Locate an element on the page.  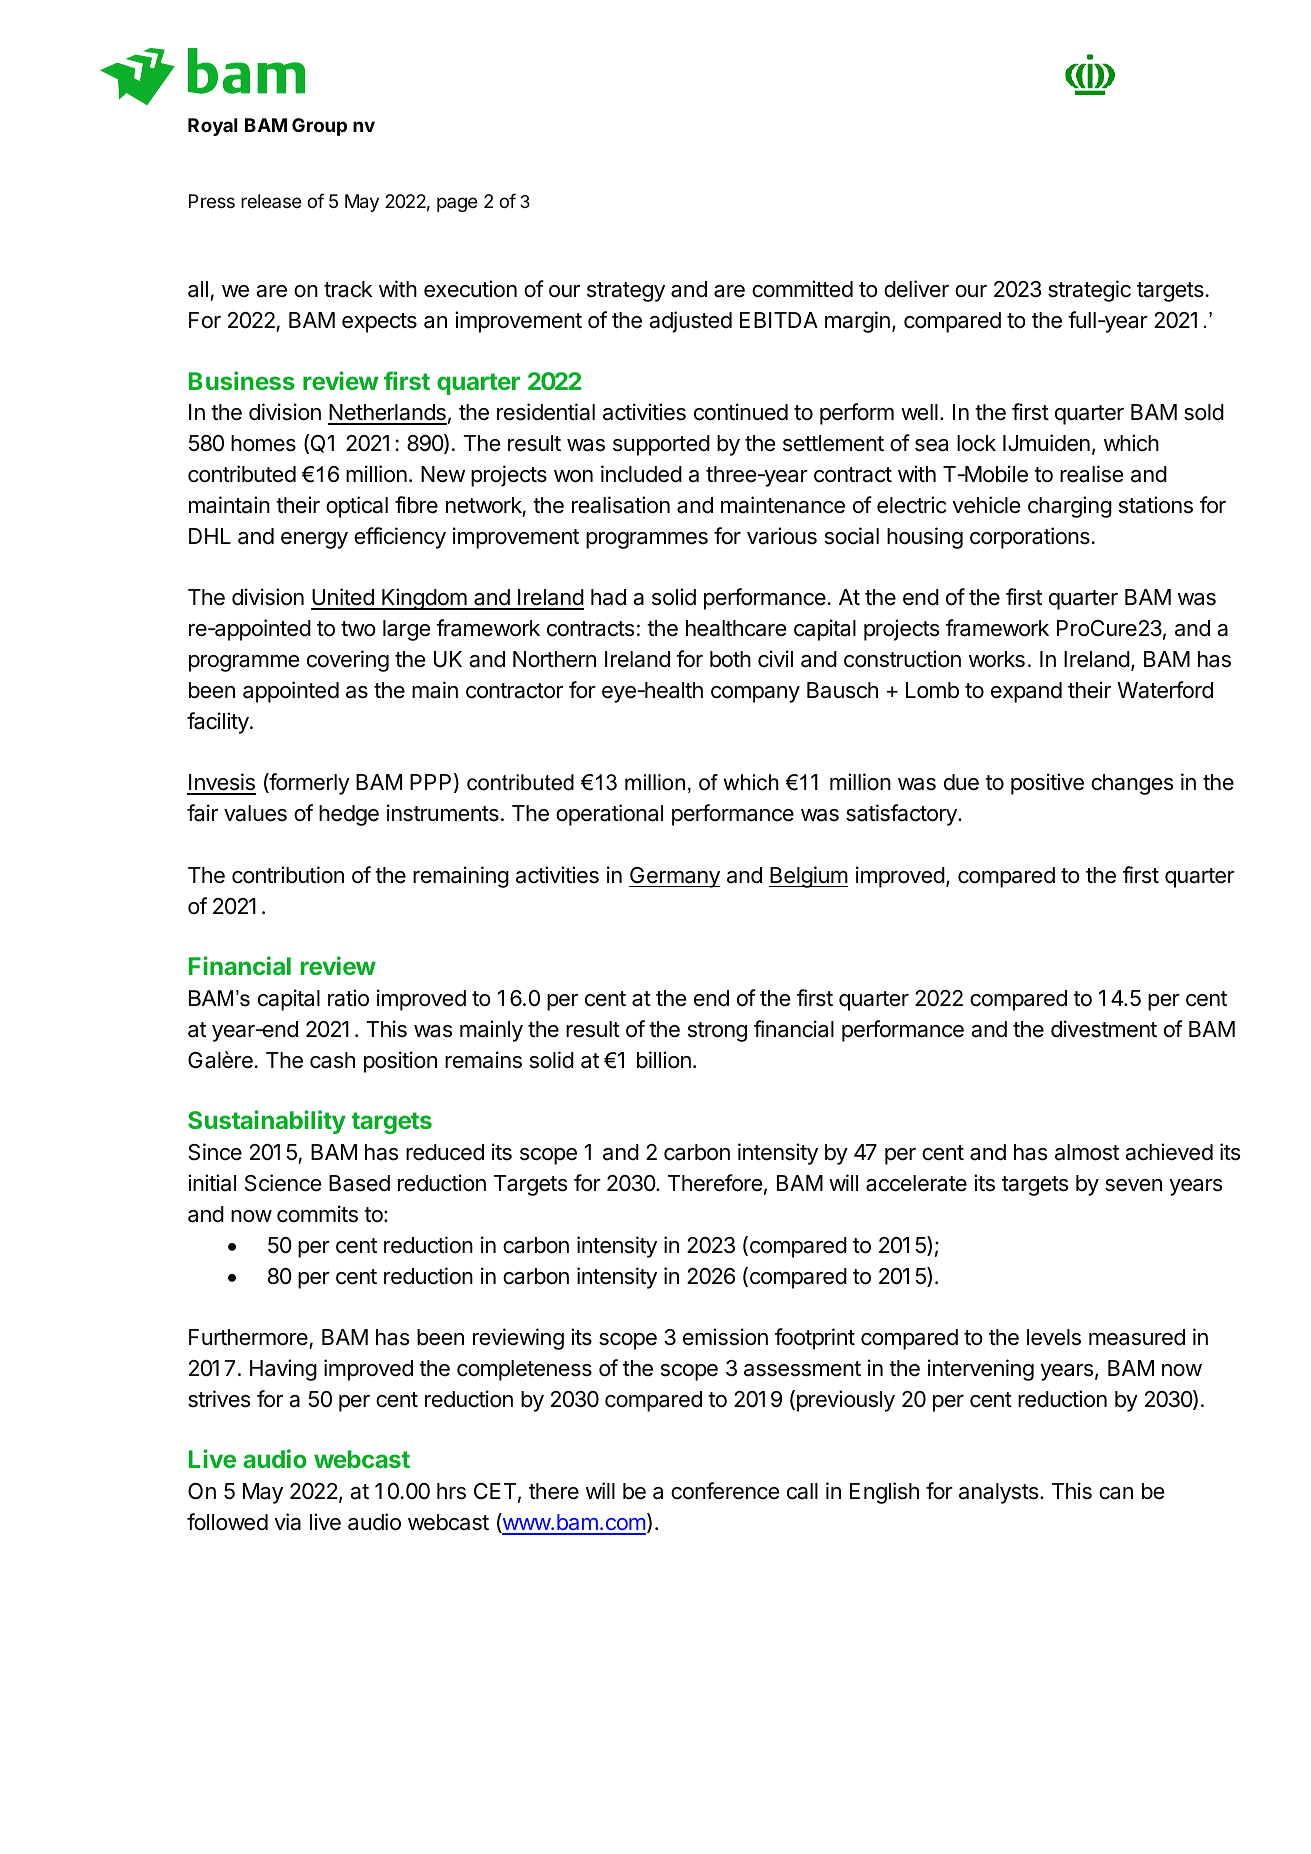
Group is located at coordinates (319, 127).
